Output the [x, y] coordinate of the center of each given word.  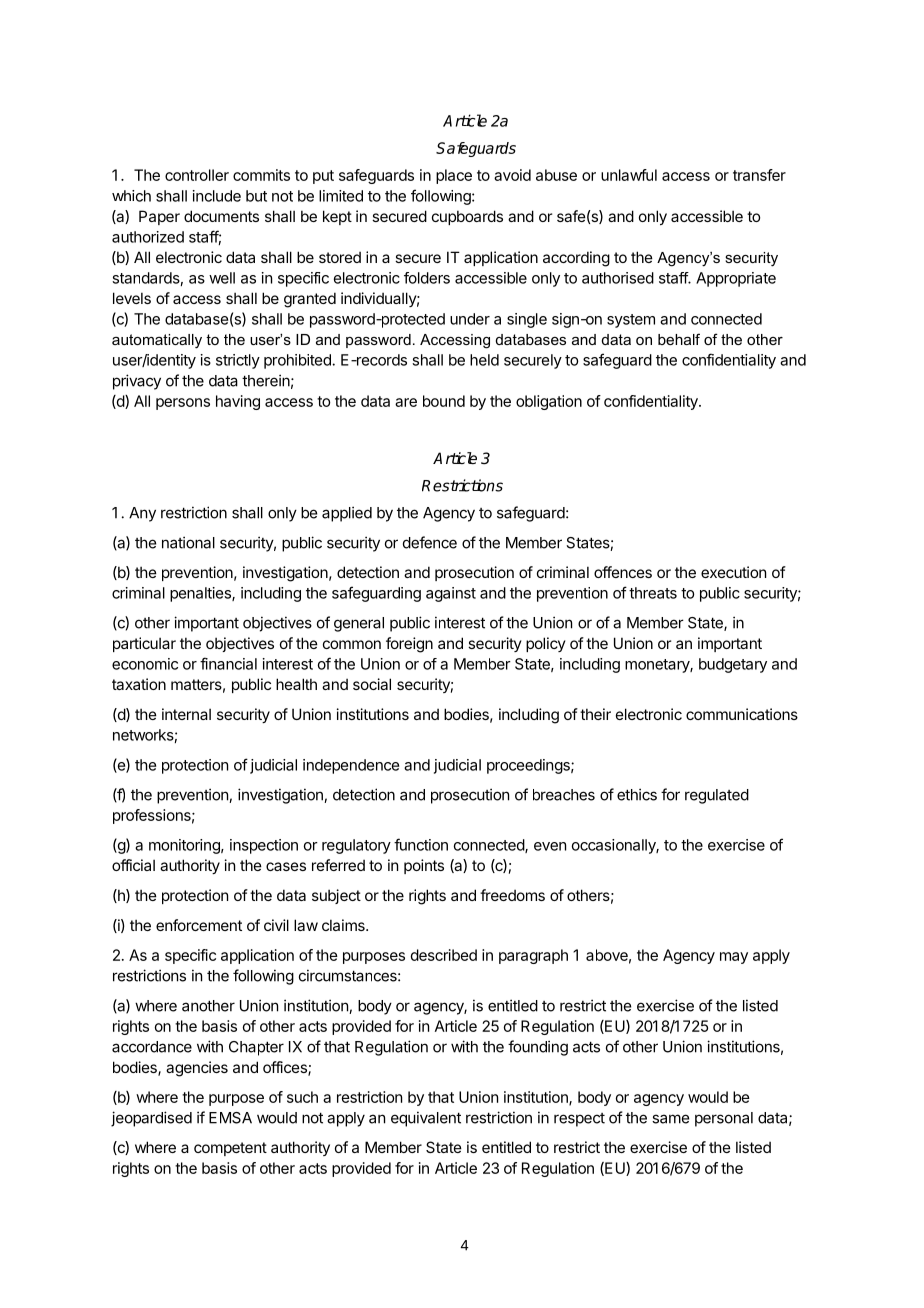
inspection [264, 846]
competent [230, 1149]
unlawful [629, 175]
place [454, 176]
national [188, 542]
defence [430, 542]
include [217, 196]
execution [733, 572]
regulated [717, 796]
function [421, 844]
